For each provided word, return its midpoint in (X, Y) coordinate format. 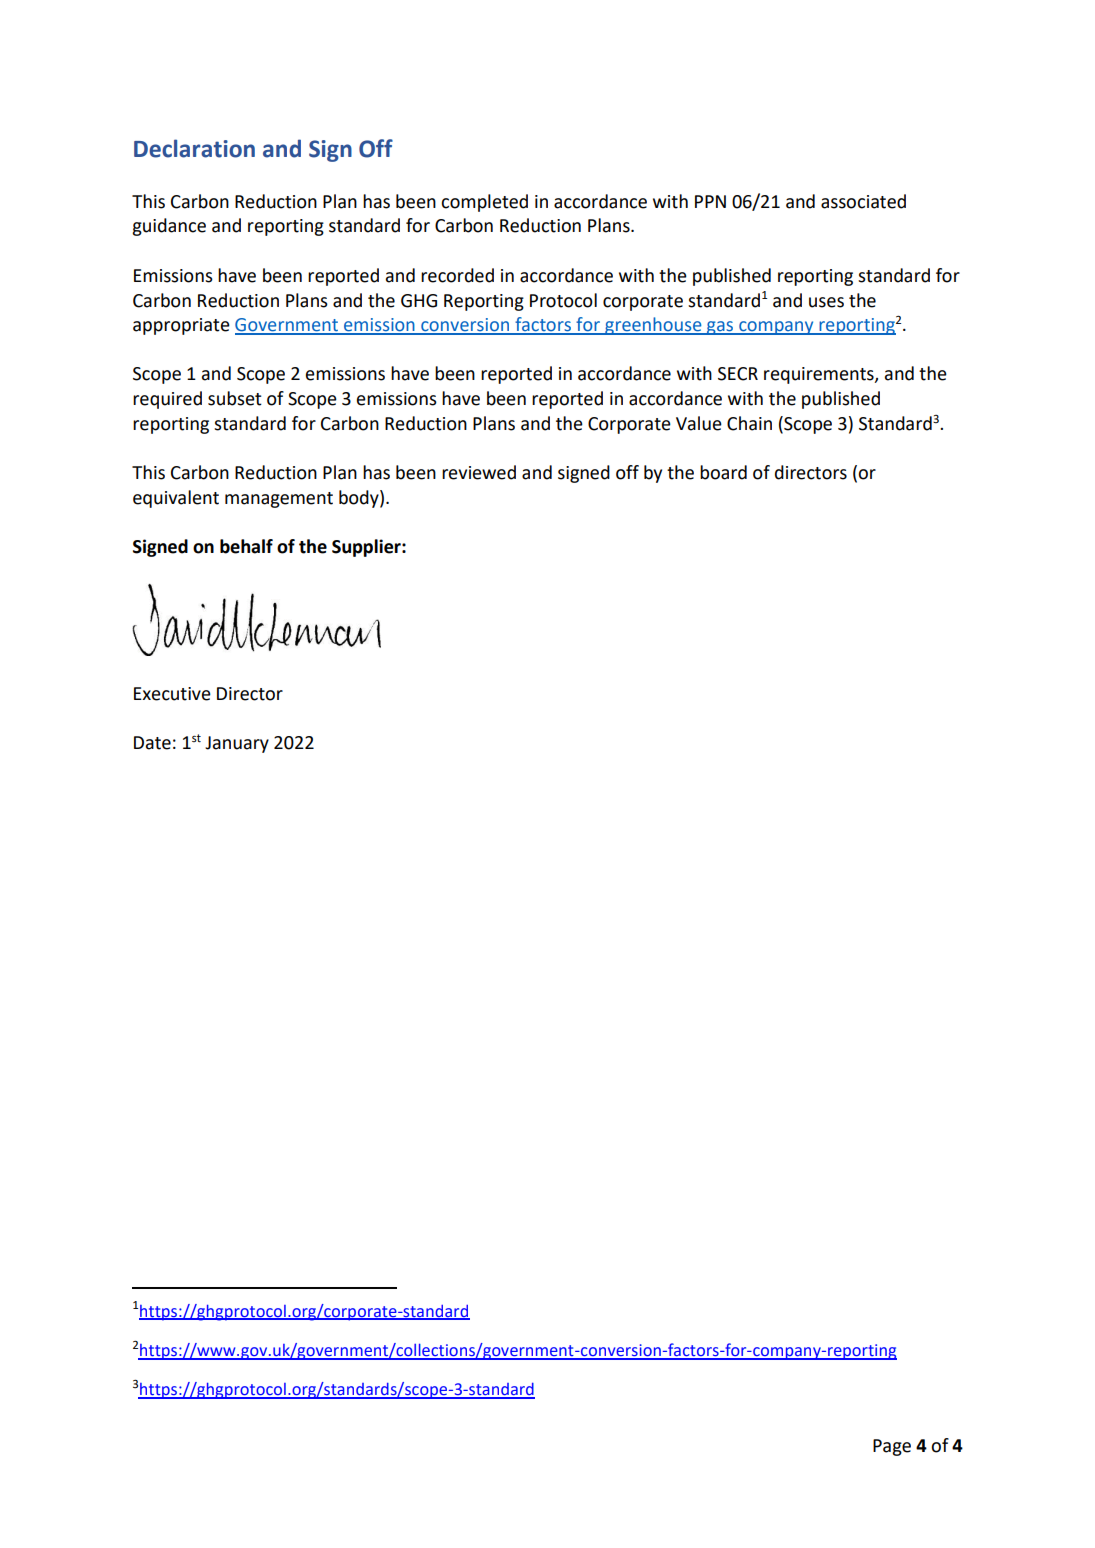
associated (863, 201)
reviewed (479, 472)
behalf (246, 546)
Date (152, 743)
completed (484, 203)
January (237, 744)
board (723, 472)
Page (892, 1447)
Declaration (194, 148)
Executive (172, 694)
